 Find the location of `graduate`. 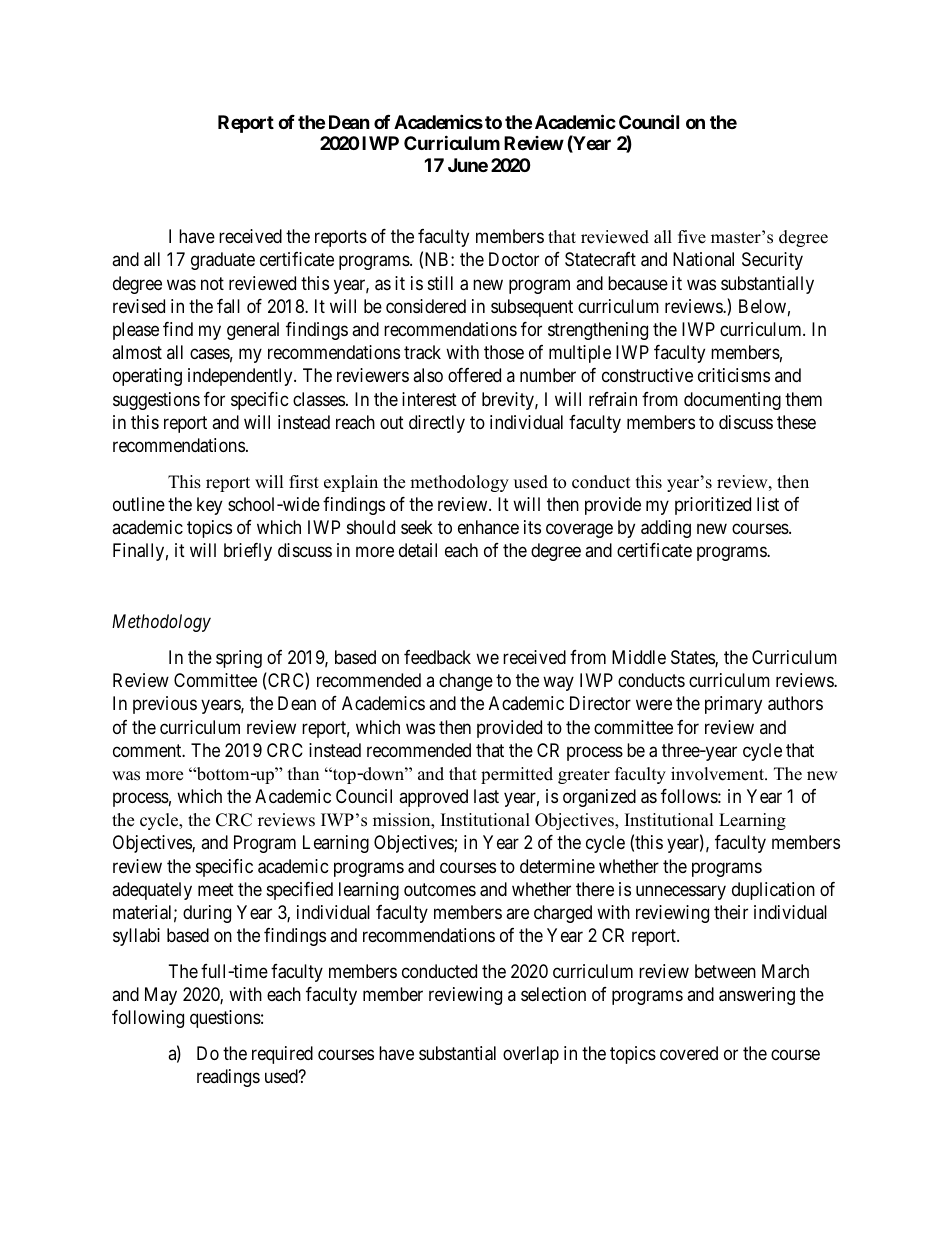

graduate is located at coordinates (223, 261).
